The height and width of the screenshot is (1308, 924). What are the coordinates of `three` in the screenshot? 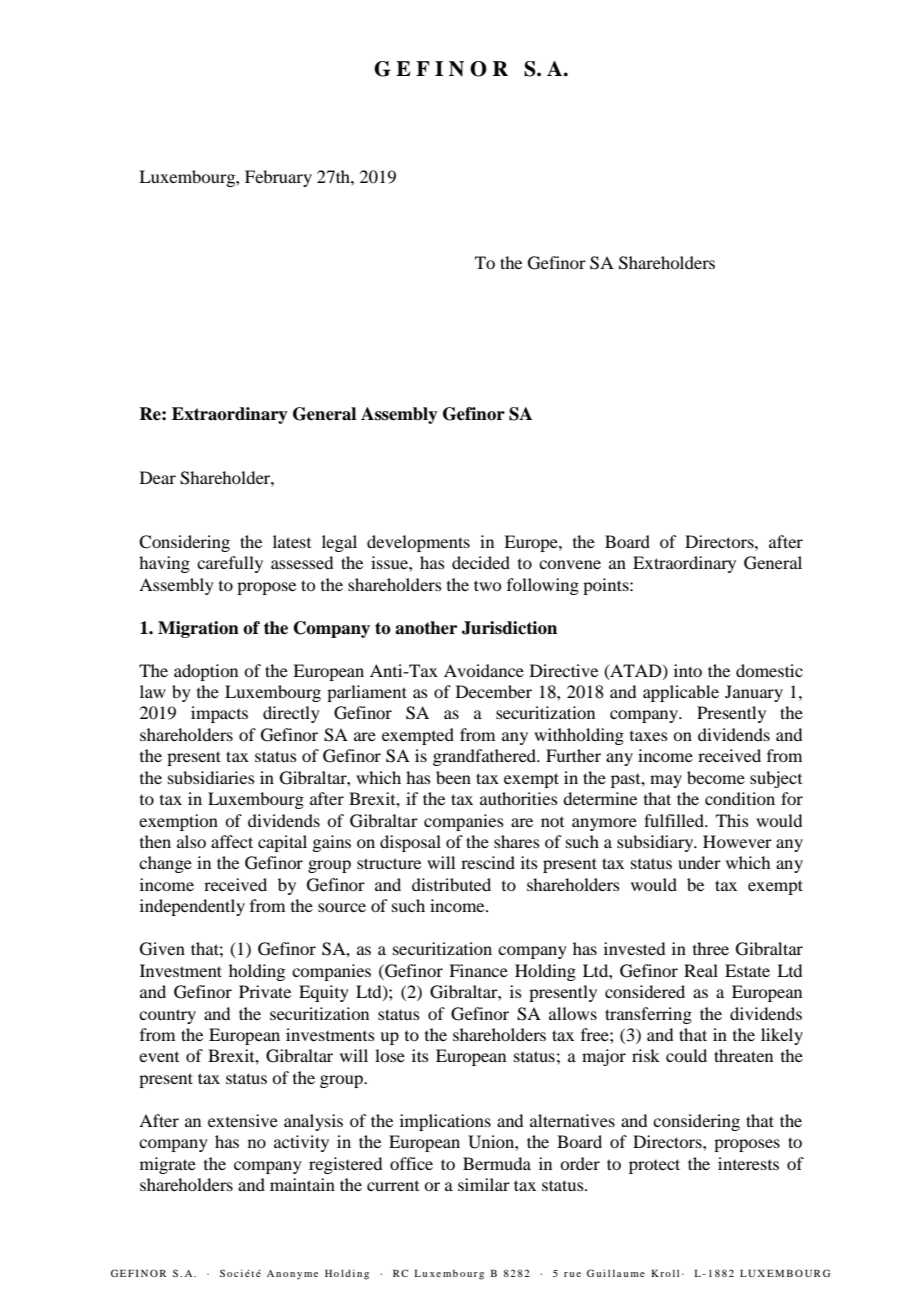 It's located at (711, 948).
